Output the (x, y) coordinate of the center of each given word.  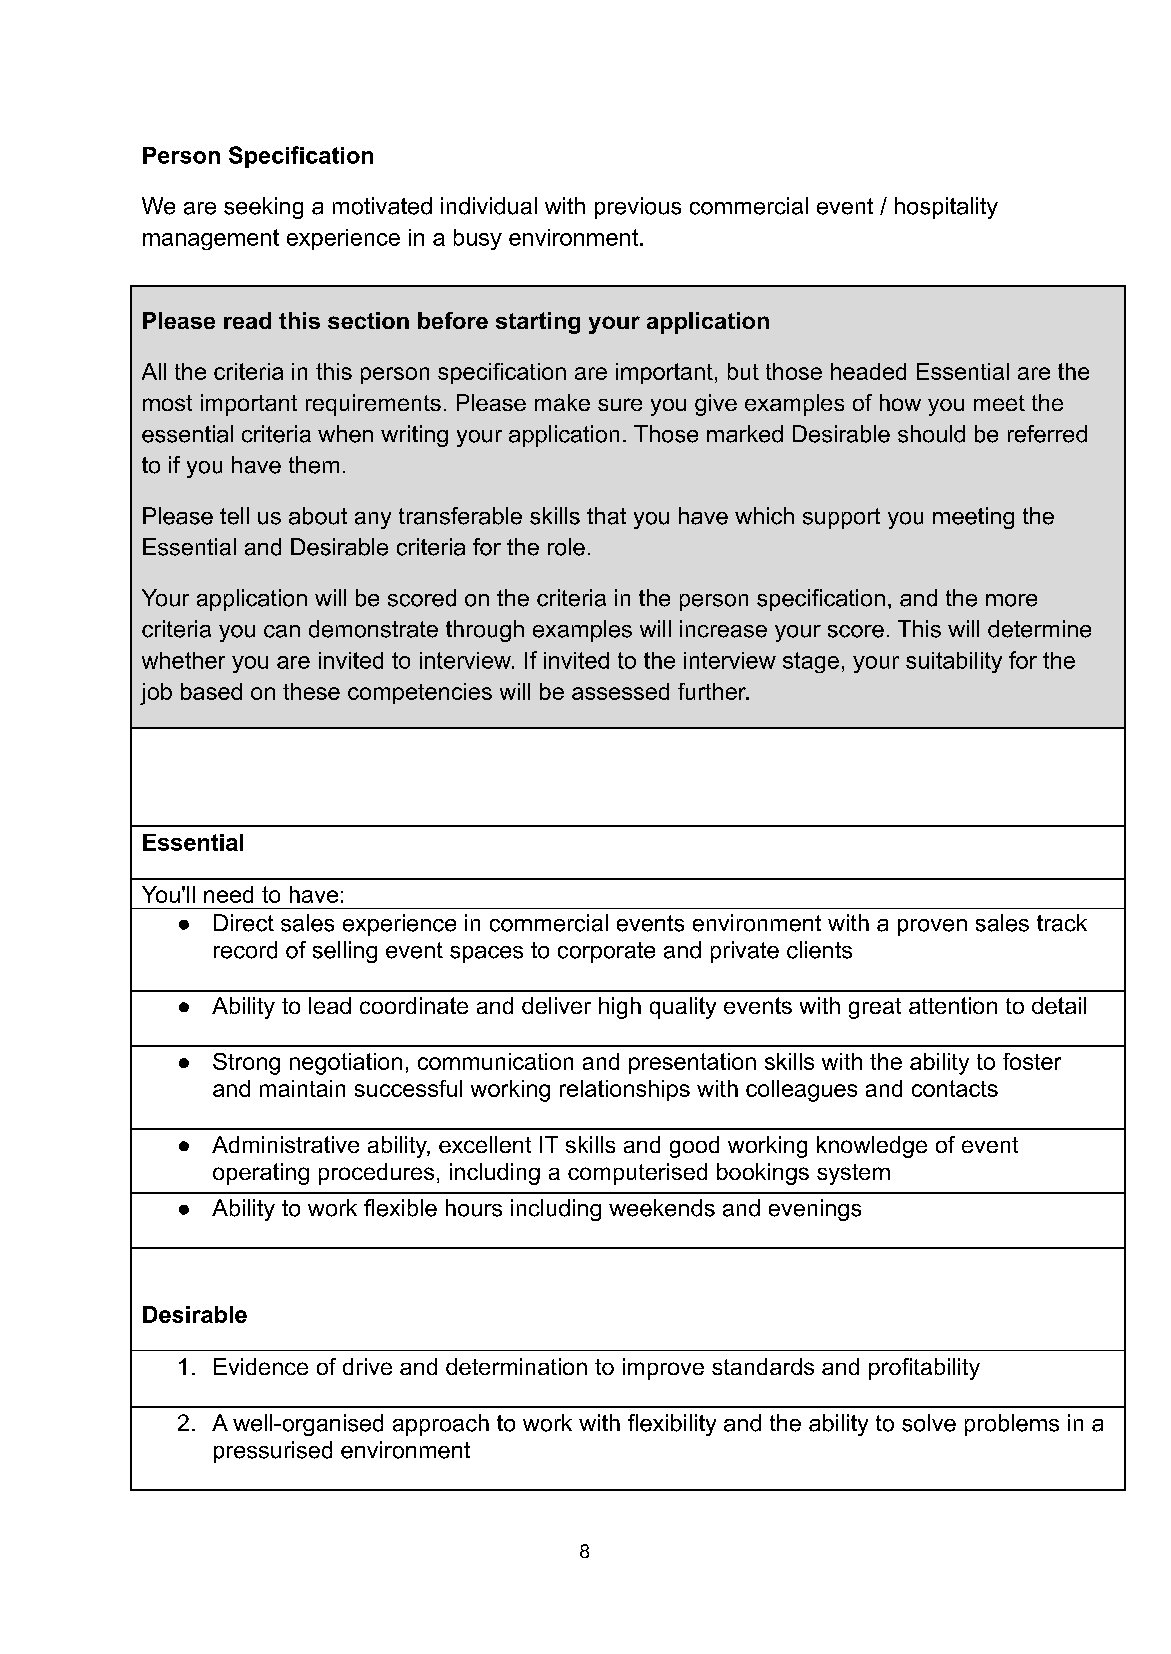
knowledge (872, 1147)
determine (1039, 629)
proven (932, 927)
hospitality (946, 208)
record (245, 950)
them (314, 465)
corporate (606, 952)
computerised (637, 1174)
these (311, 691)
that (606, 516)
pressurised (273, 1452)
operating (261, 1174)
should (931, 434)
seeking (263, 208)
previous (638, 208)
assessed (620, 691)
